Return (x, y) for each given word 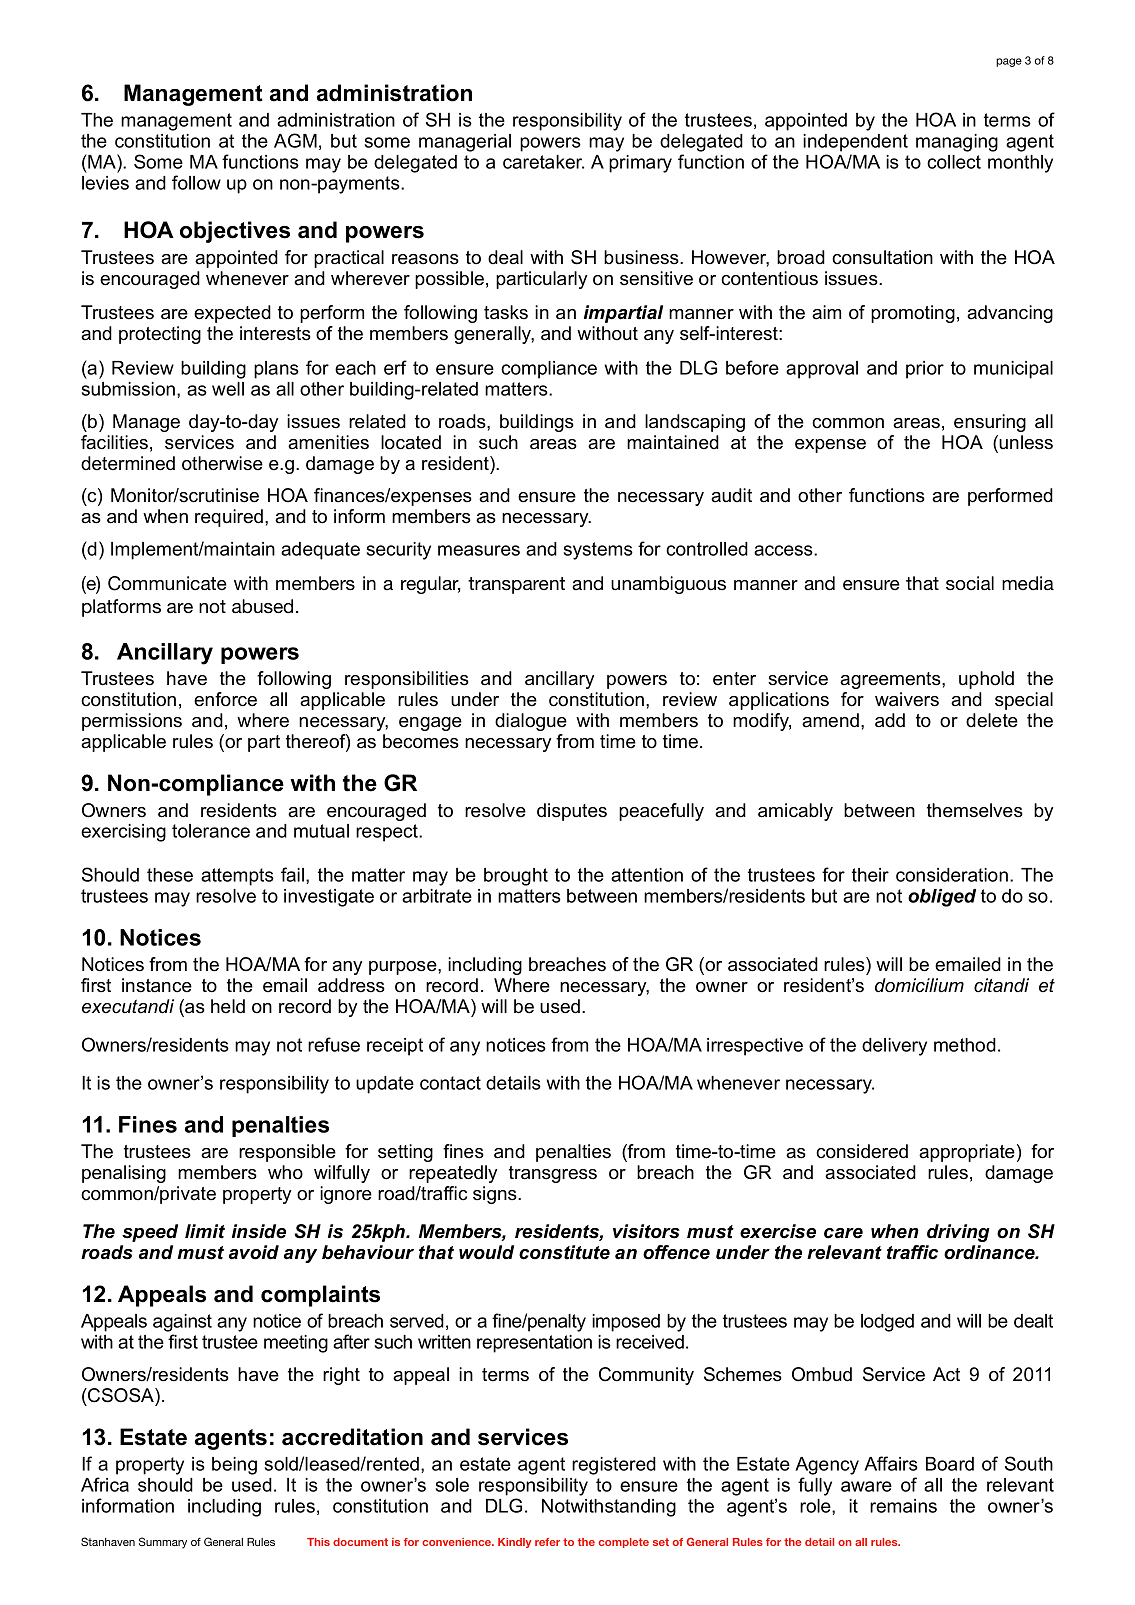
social (970, 583)
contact (450, 1083)
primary (640, 164)
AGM (295, 140)
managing (957, 143)
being (234, 1466)
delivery (894, 1047)
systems (598, 551)
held (228, 1006)
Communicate (167, 583)
